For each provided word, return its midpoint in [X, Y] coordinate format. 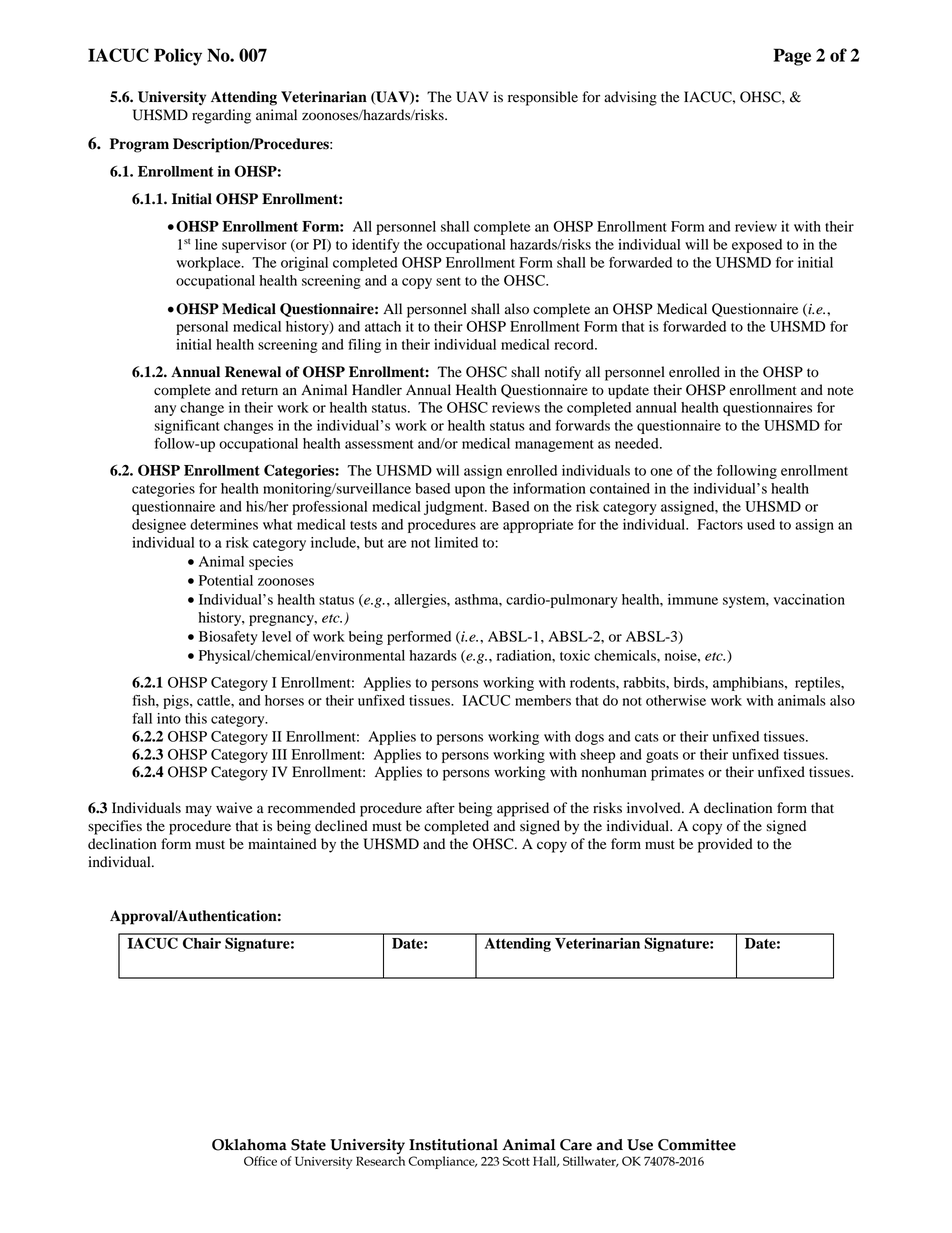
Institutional [453, 1145]
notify [563, 373]
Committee [697, 1145]
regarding [221, 116]
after [440, 808]
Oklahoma [249, 1145]
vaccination [809, 599]
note [840, 391]
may [199, 811]
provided [725, 845]
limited [456, 542]
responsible [543, 98]
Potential [226, 580]
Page [792, 57]
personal [202, 328]
